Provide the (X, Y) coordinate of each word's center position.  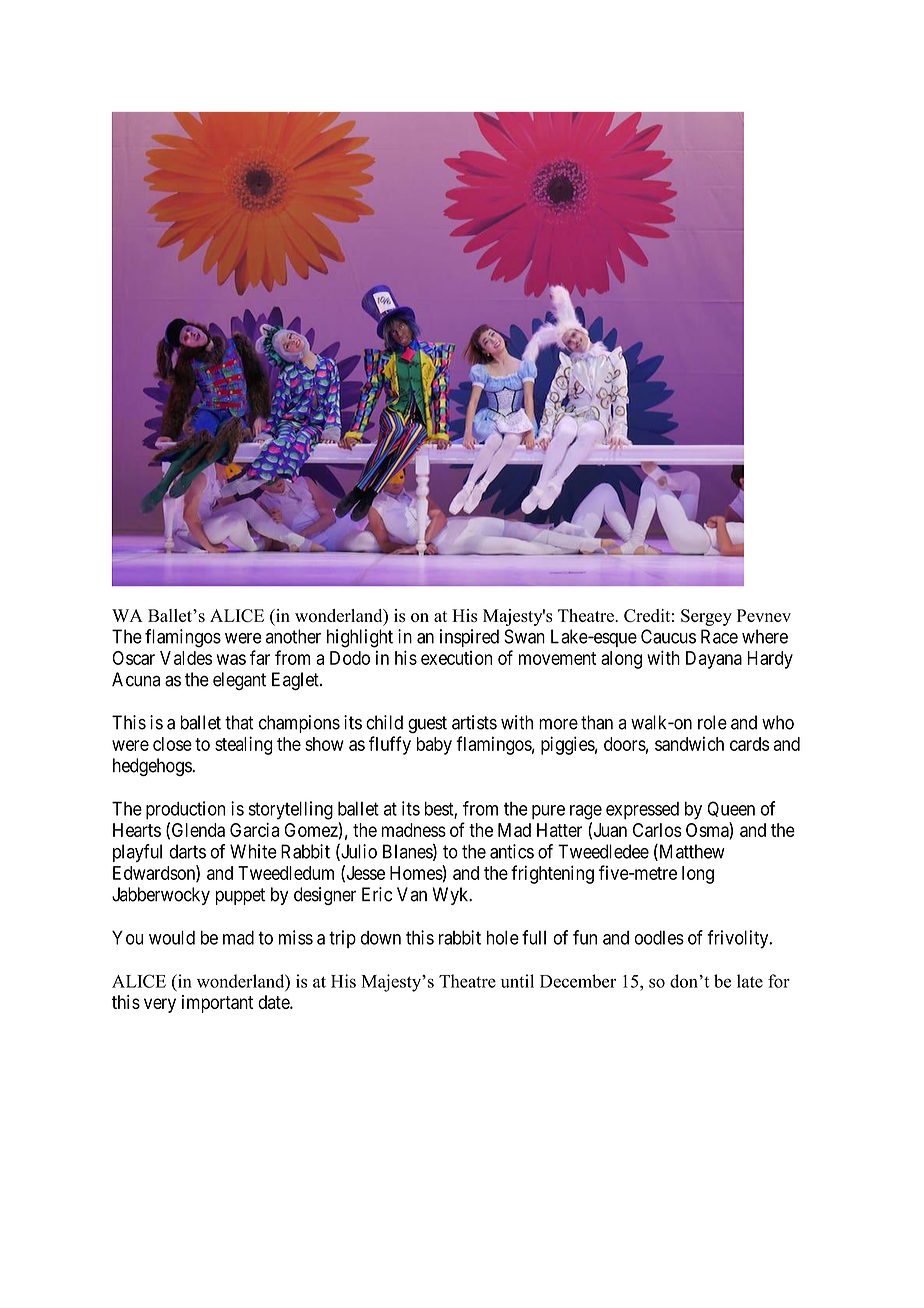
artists (474, 722)
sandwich (689, 743)
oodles (659, 937)
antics (512, 851)
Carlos (657, 830)
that (239, 722)
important (217, 1004)
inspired (469, 638)
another (293, 636)
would (172, 937)
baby (434, 746)
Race (719, 636)
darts (187, 851)
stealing (244, 745)
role (712, 722)
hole (503, 937)
